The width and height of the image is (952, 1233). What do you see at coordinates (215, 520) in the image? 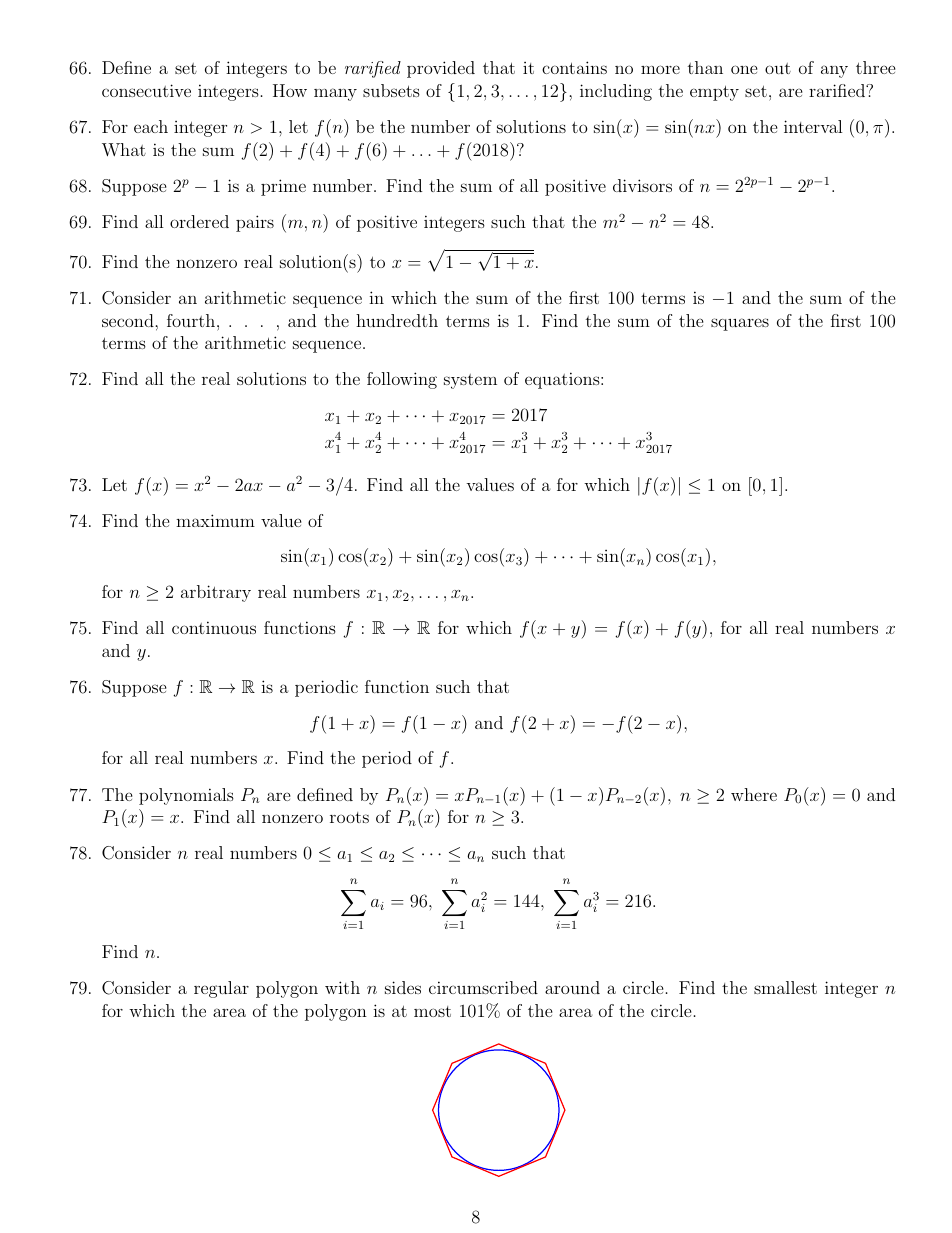
I see `maximum` at bounding box center [215, 520].
